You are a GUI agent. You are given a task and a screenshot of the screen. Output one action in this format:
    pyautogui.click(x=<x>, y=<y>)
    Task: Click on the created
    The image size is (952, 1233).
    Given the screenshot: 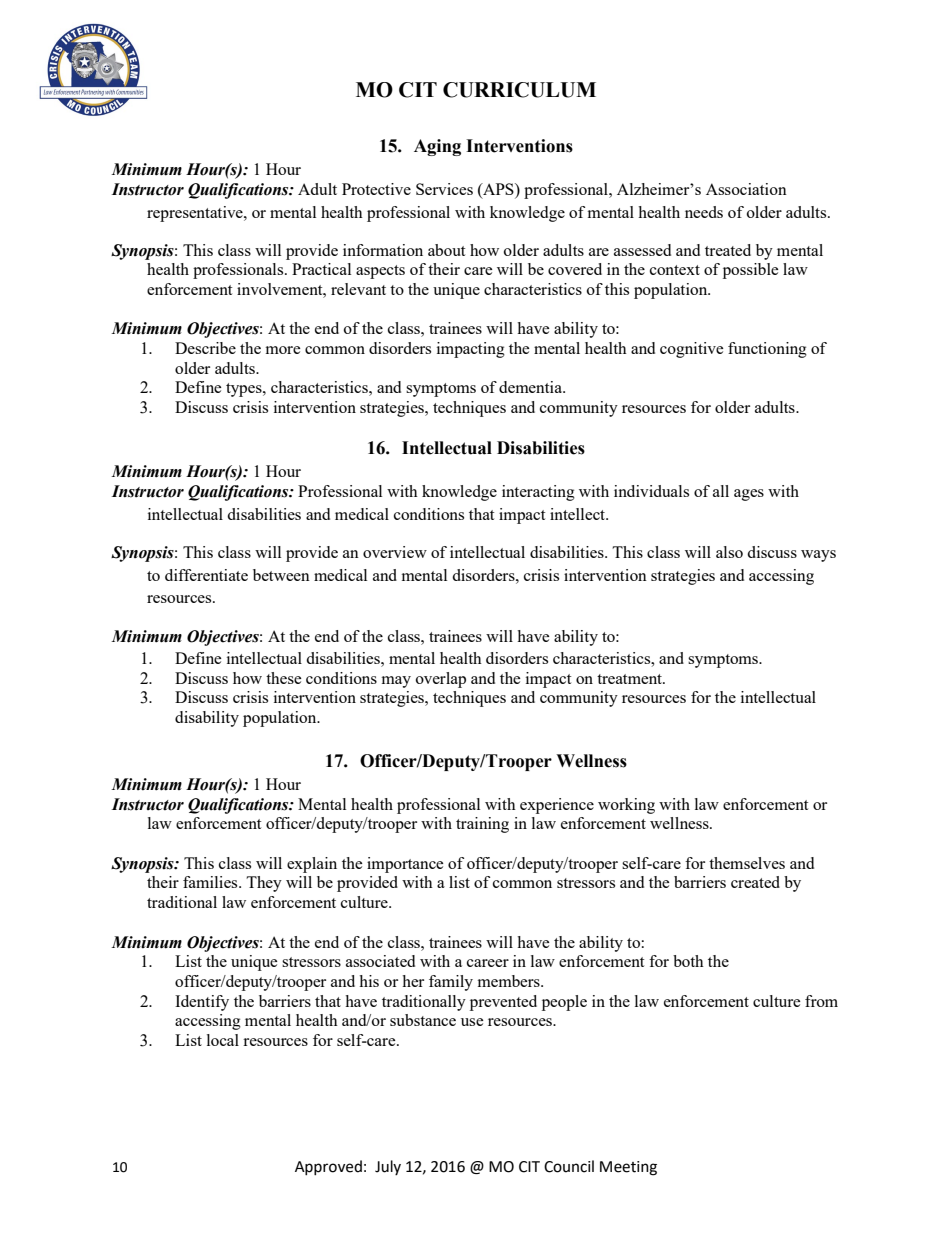 What is the action you would take?
    pyautogui.click(x=755, y=882)
